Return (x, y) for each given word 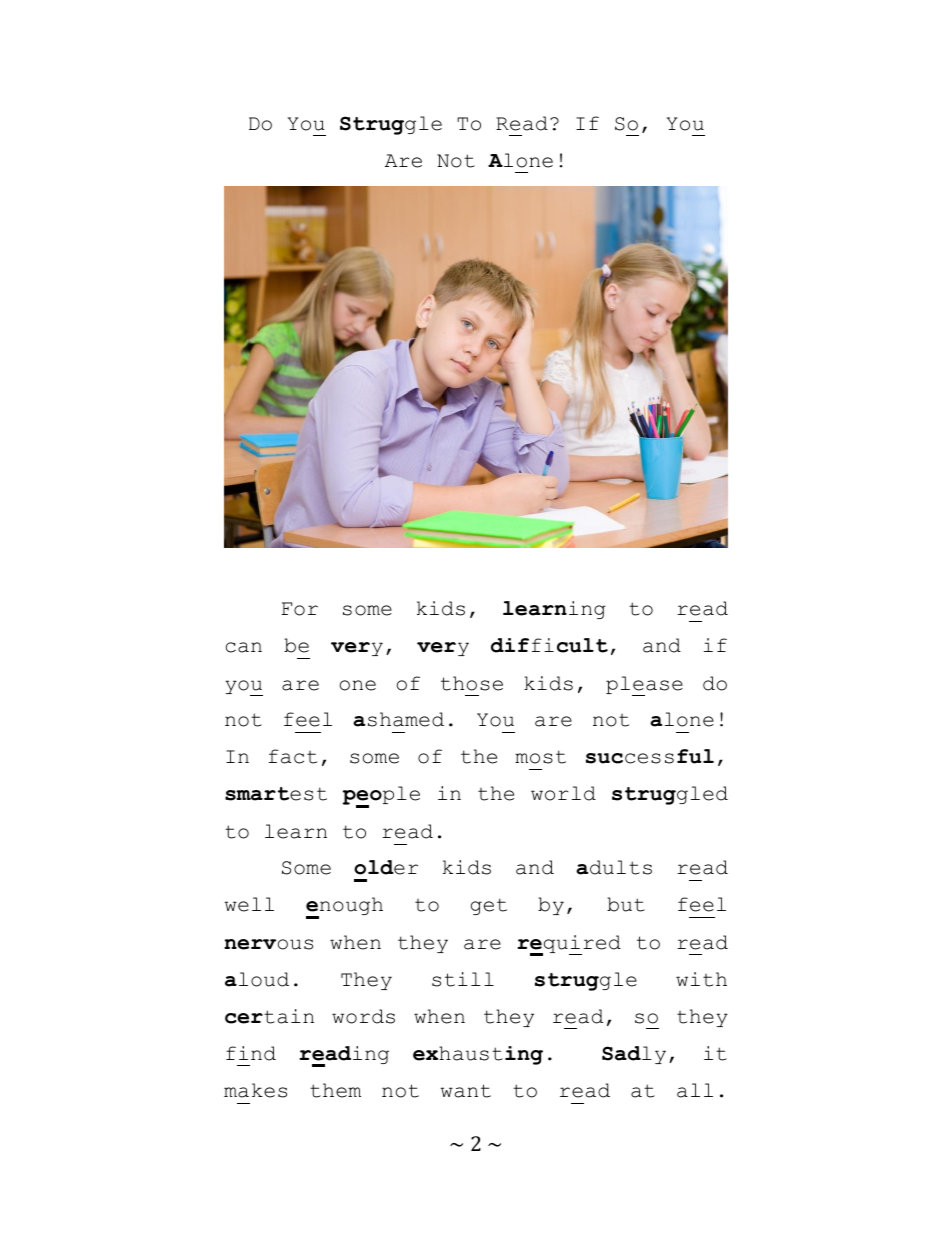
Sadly (634, 1055)
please (644, 686)
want (465, 1091)
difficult (549, 645)
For (300, 609)
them (335, 1090)
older (386, 867)
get (489, 906)
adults (614, 867)
